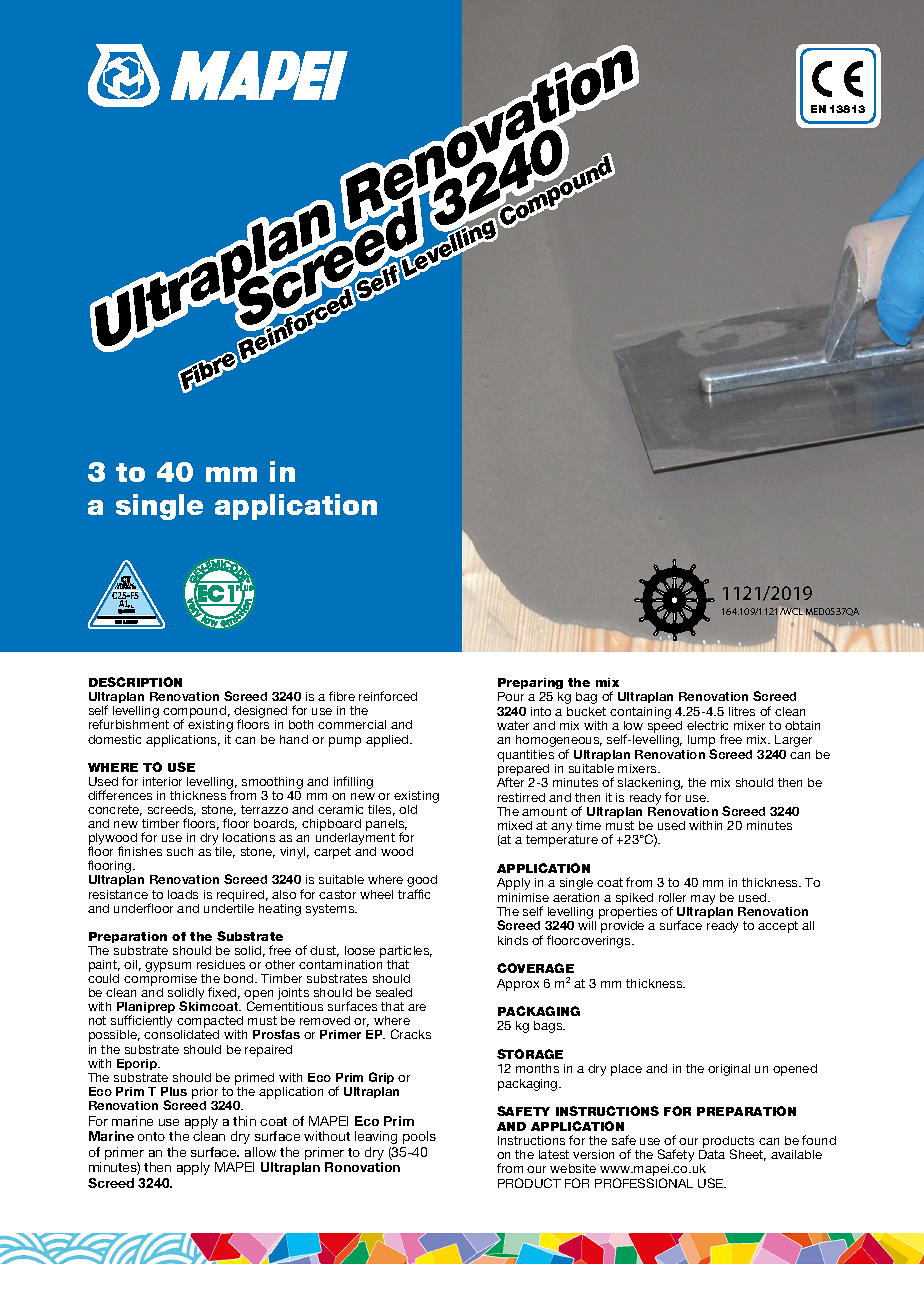 The height and width of the image is (1308, 924). Describe the element at coordinates (135, 682) in the image. I see `DESCRIPTION` at that location.
